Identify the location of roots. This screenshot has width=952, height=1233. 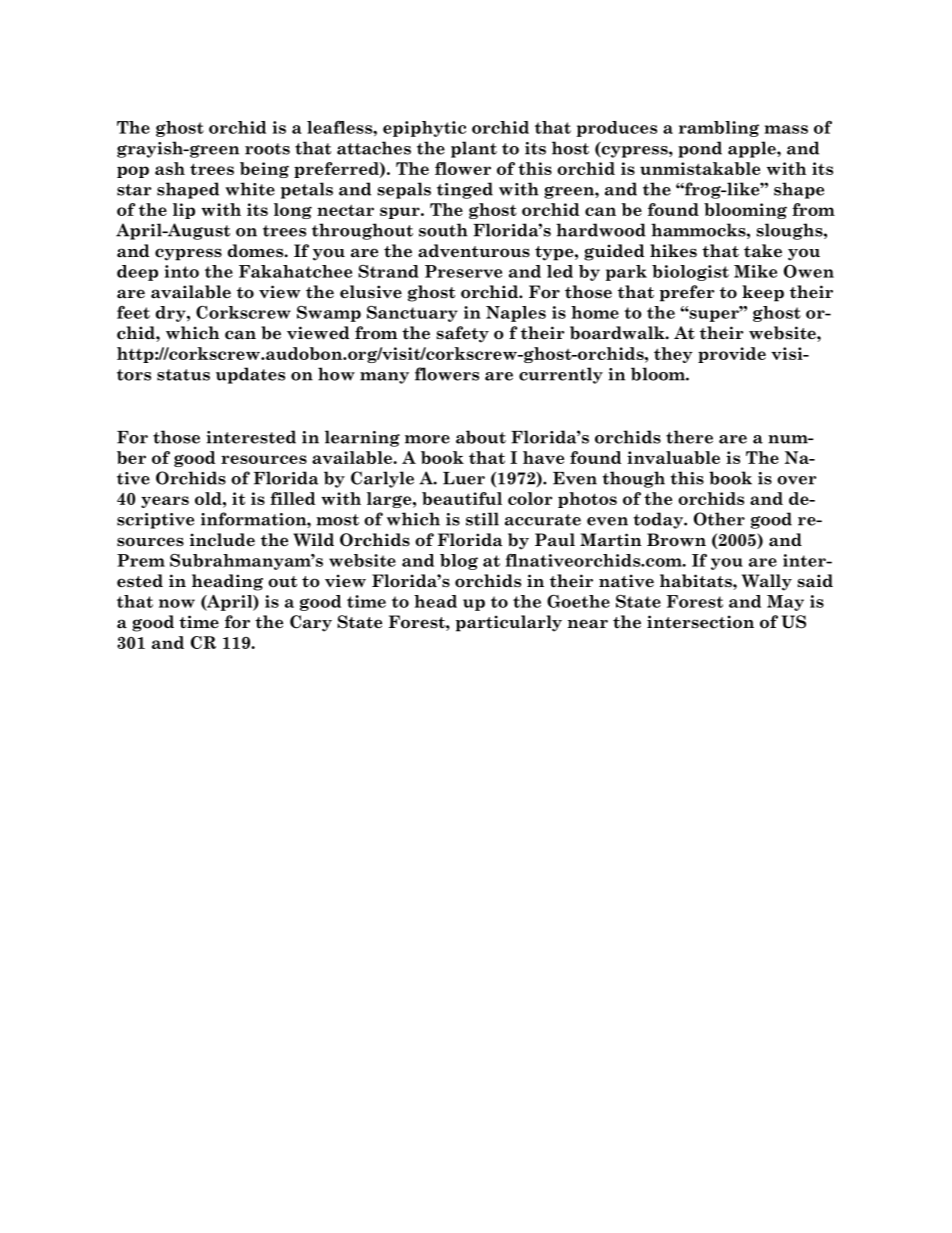
(267, 149).
